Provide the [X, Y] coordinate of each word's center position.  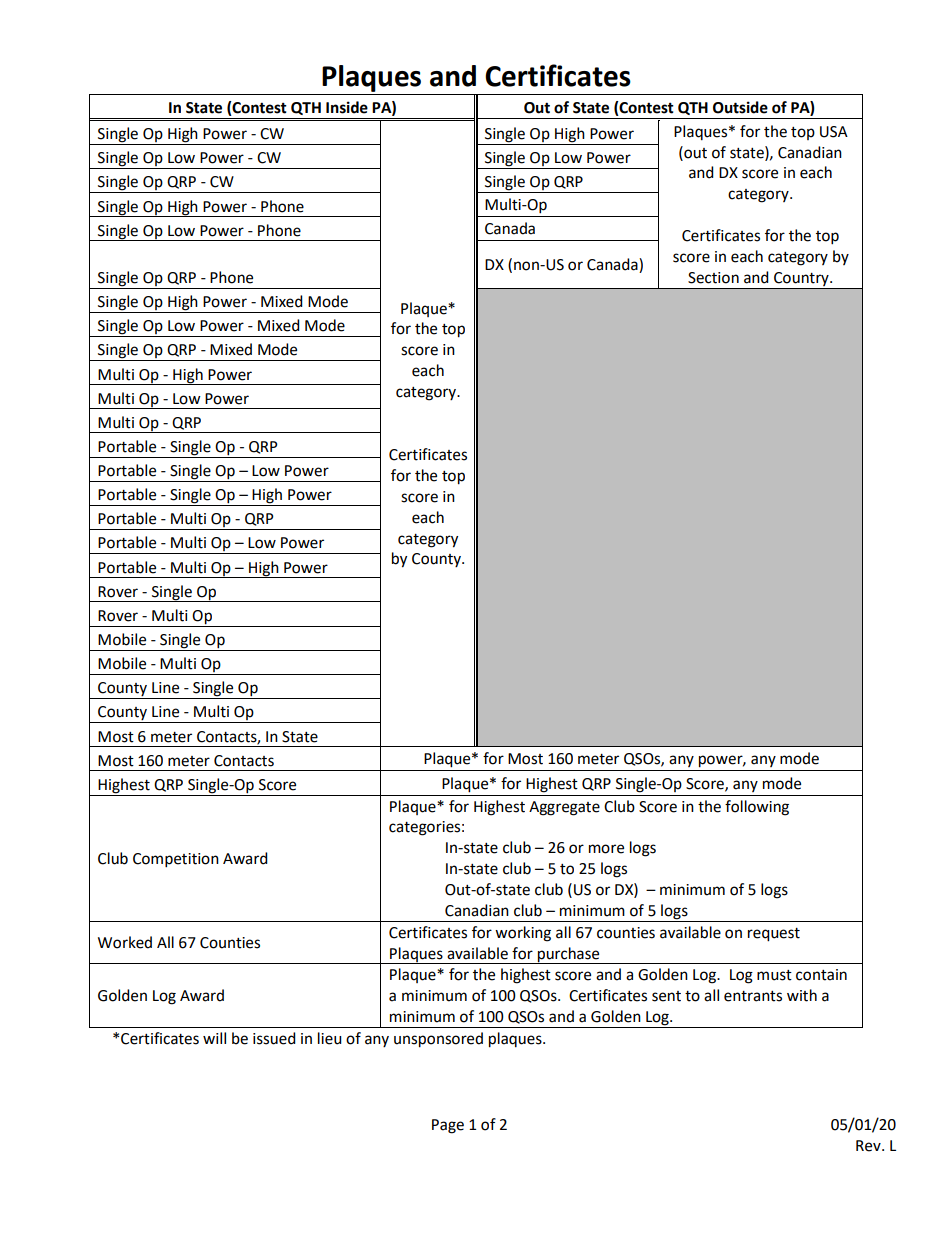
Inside [347, 107]
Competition [176, 860]
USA [834, 132]
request [774, 935]
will [214, 1038]
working [523, 934]
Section [713, 278]
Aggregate [564, 808]
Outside [740, 107]
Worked [125, 942]
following [757, 808]
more [606, 849]
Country [802, 279]
